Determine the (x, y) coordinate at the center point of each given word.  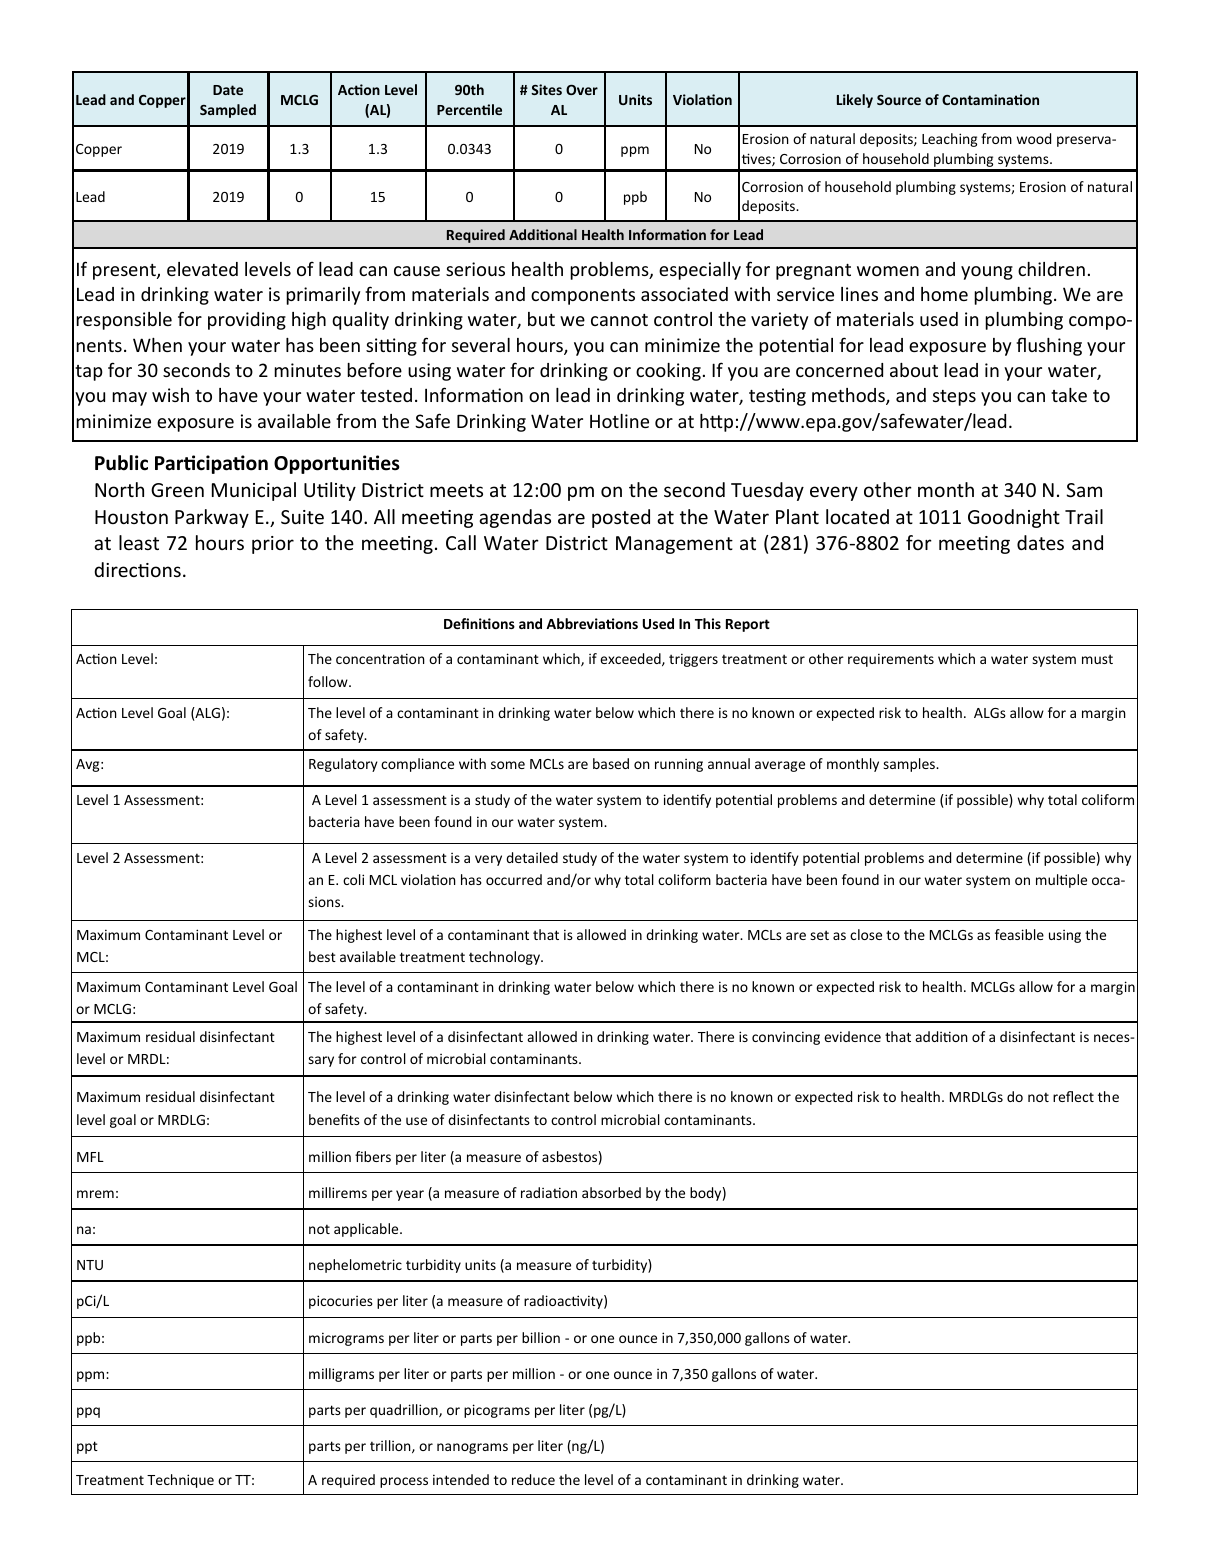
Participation (211, 464)
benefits (334, 1119)
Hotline (619, 421)
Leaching (949, 140)
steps (954, 398)
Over (582, 90)
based (611, 763)
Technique (180, 1481)
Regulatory (343, 765)
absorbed (611, 1192)
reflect (1073, 1096)
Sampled (228, 111)
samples (910, 765)
